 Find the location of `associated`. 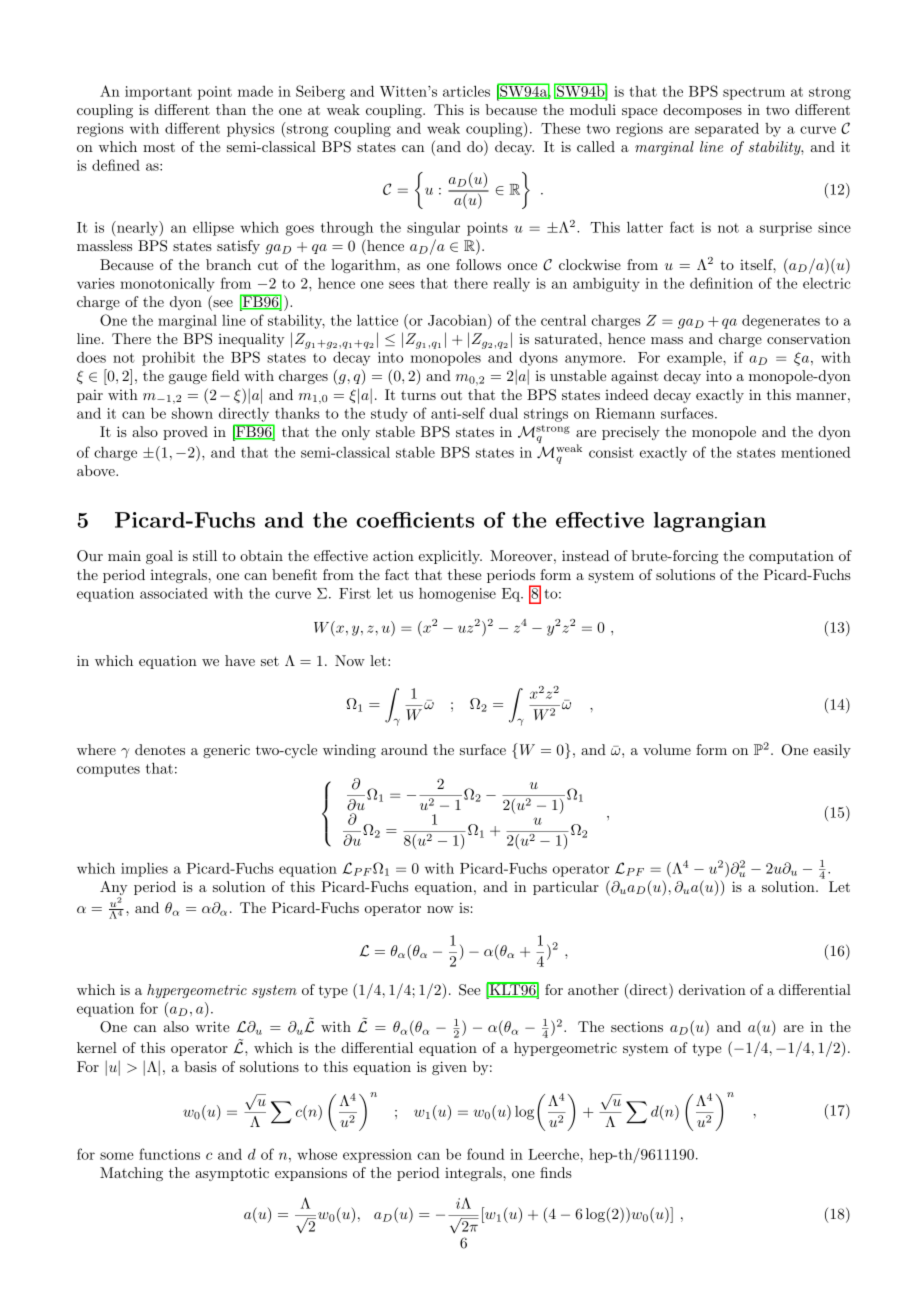

associated is located at coordinates (174, 593).
